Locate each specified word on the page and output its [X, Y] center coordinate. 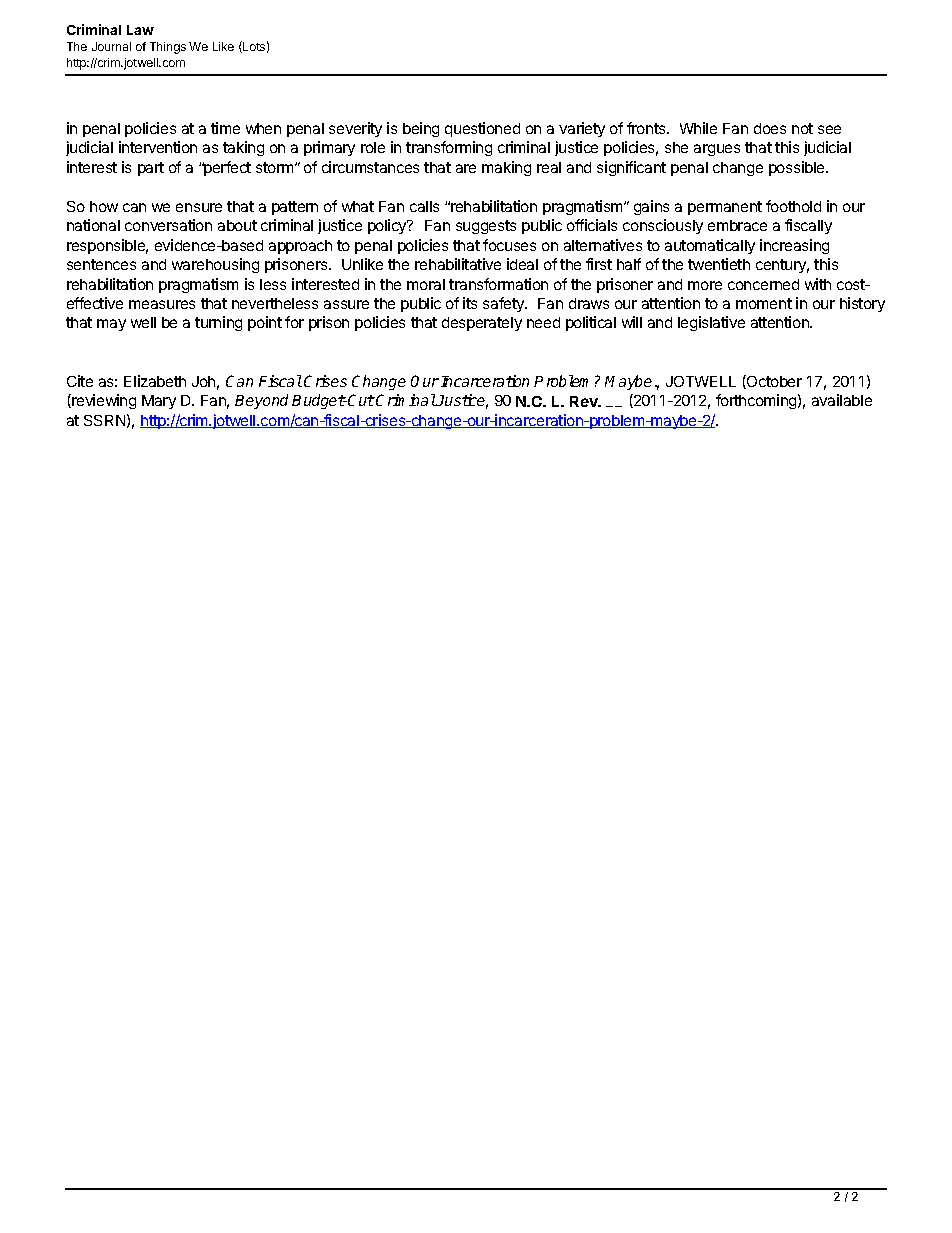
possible [798, 168]
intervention [158, 147]
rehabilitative [458, 264]
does [770, 128]
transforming [449, 148]
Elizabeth [155, 381]
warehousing [215, 265]
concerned [763, 284]
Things [168, 48]
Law [140, 30]
